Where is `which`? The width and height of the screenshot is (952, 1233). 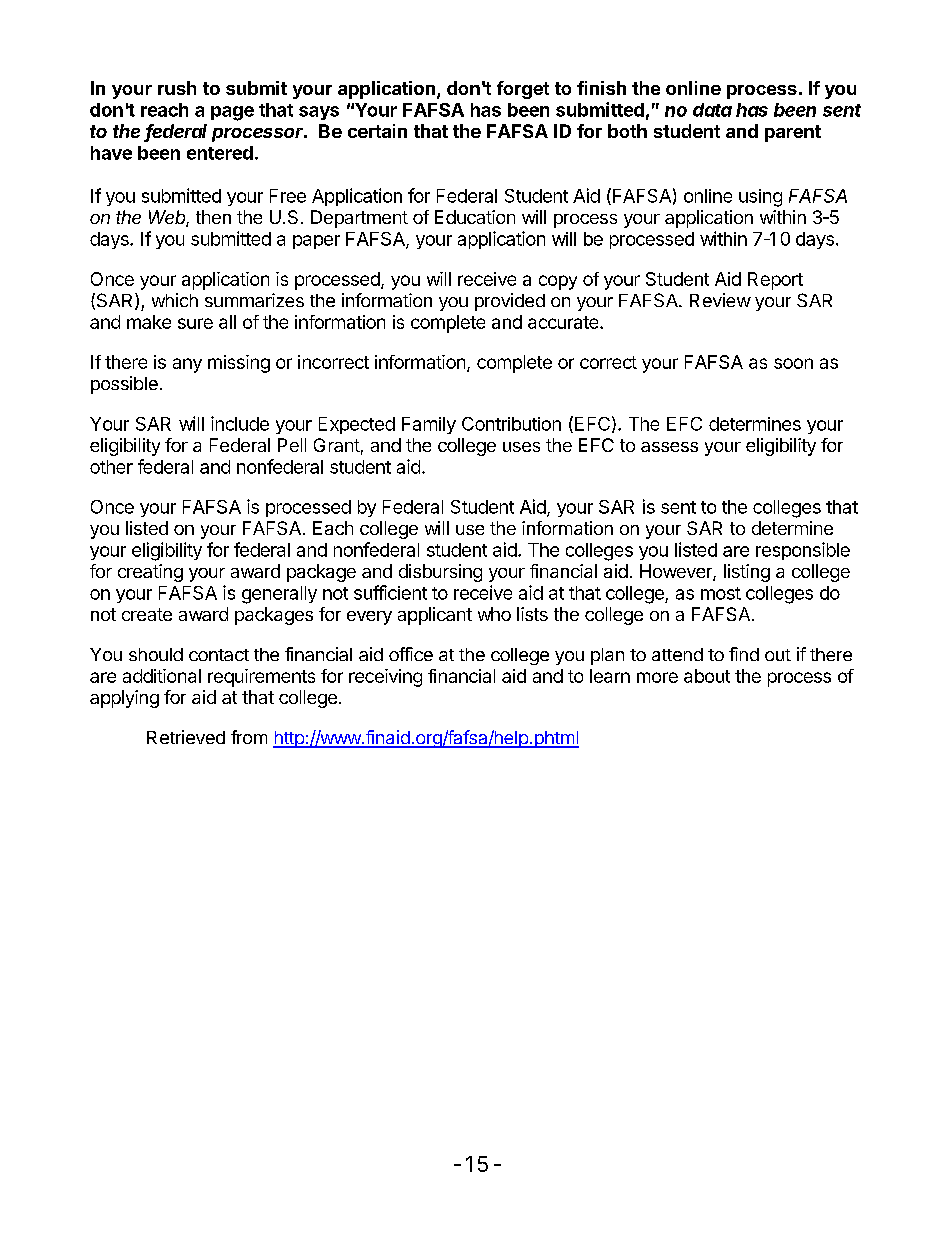
which is located at coordinates (175, 300).
